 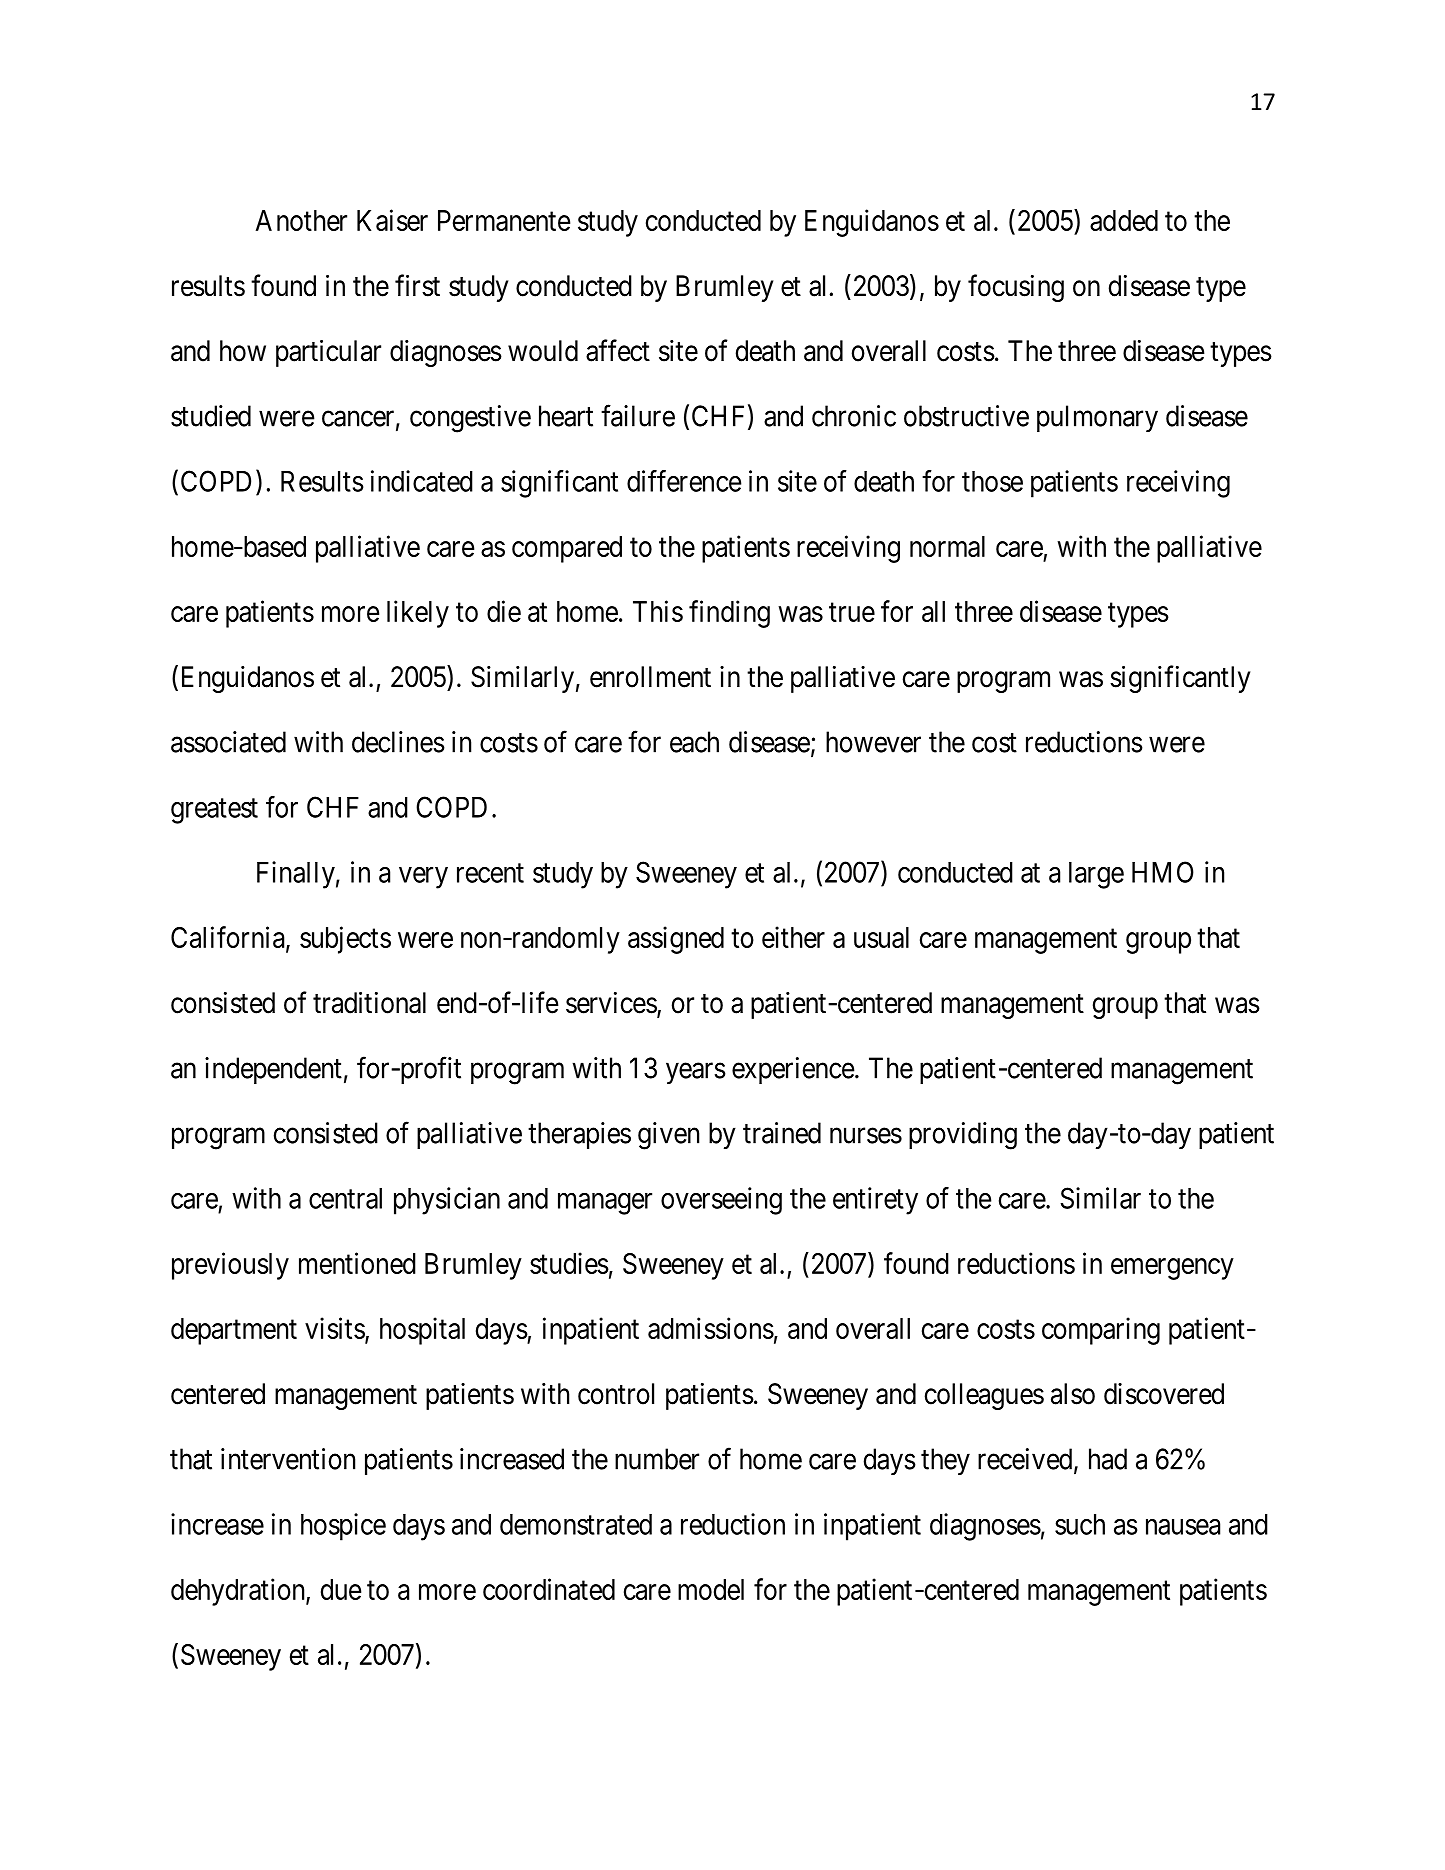 What do you see at coordinates (711, 1589) in the image?
I see `model` at bounding box center [711, 1589].
